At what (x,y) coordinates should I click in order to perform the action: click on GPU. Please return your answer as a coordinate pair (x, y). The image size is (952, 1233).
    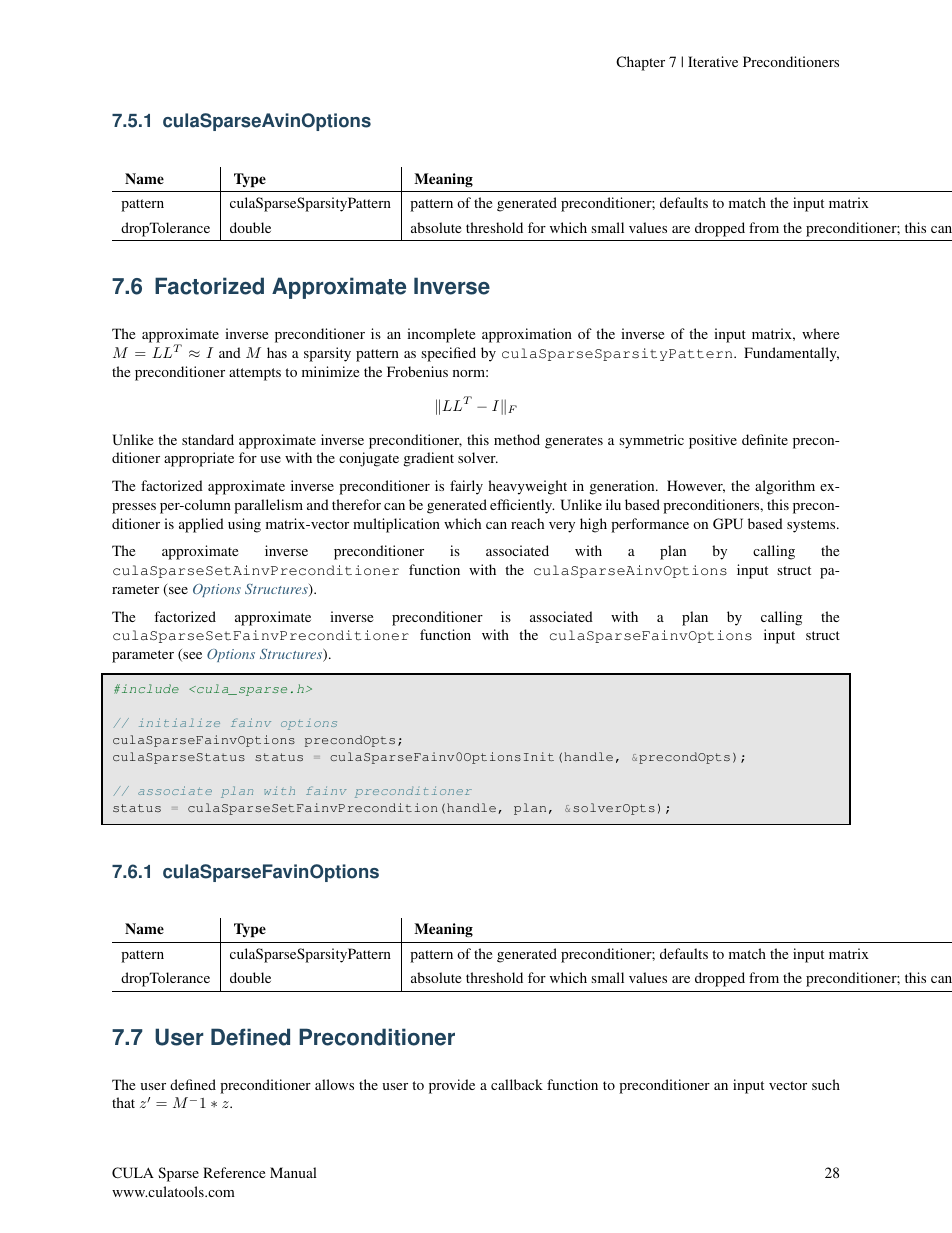
    Looking at the image, I should click on (728, 523).
